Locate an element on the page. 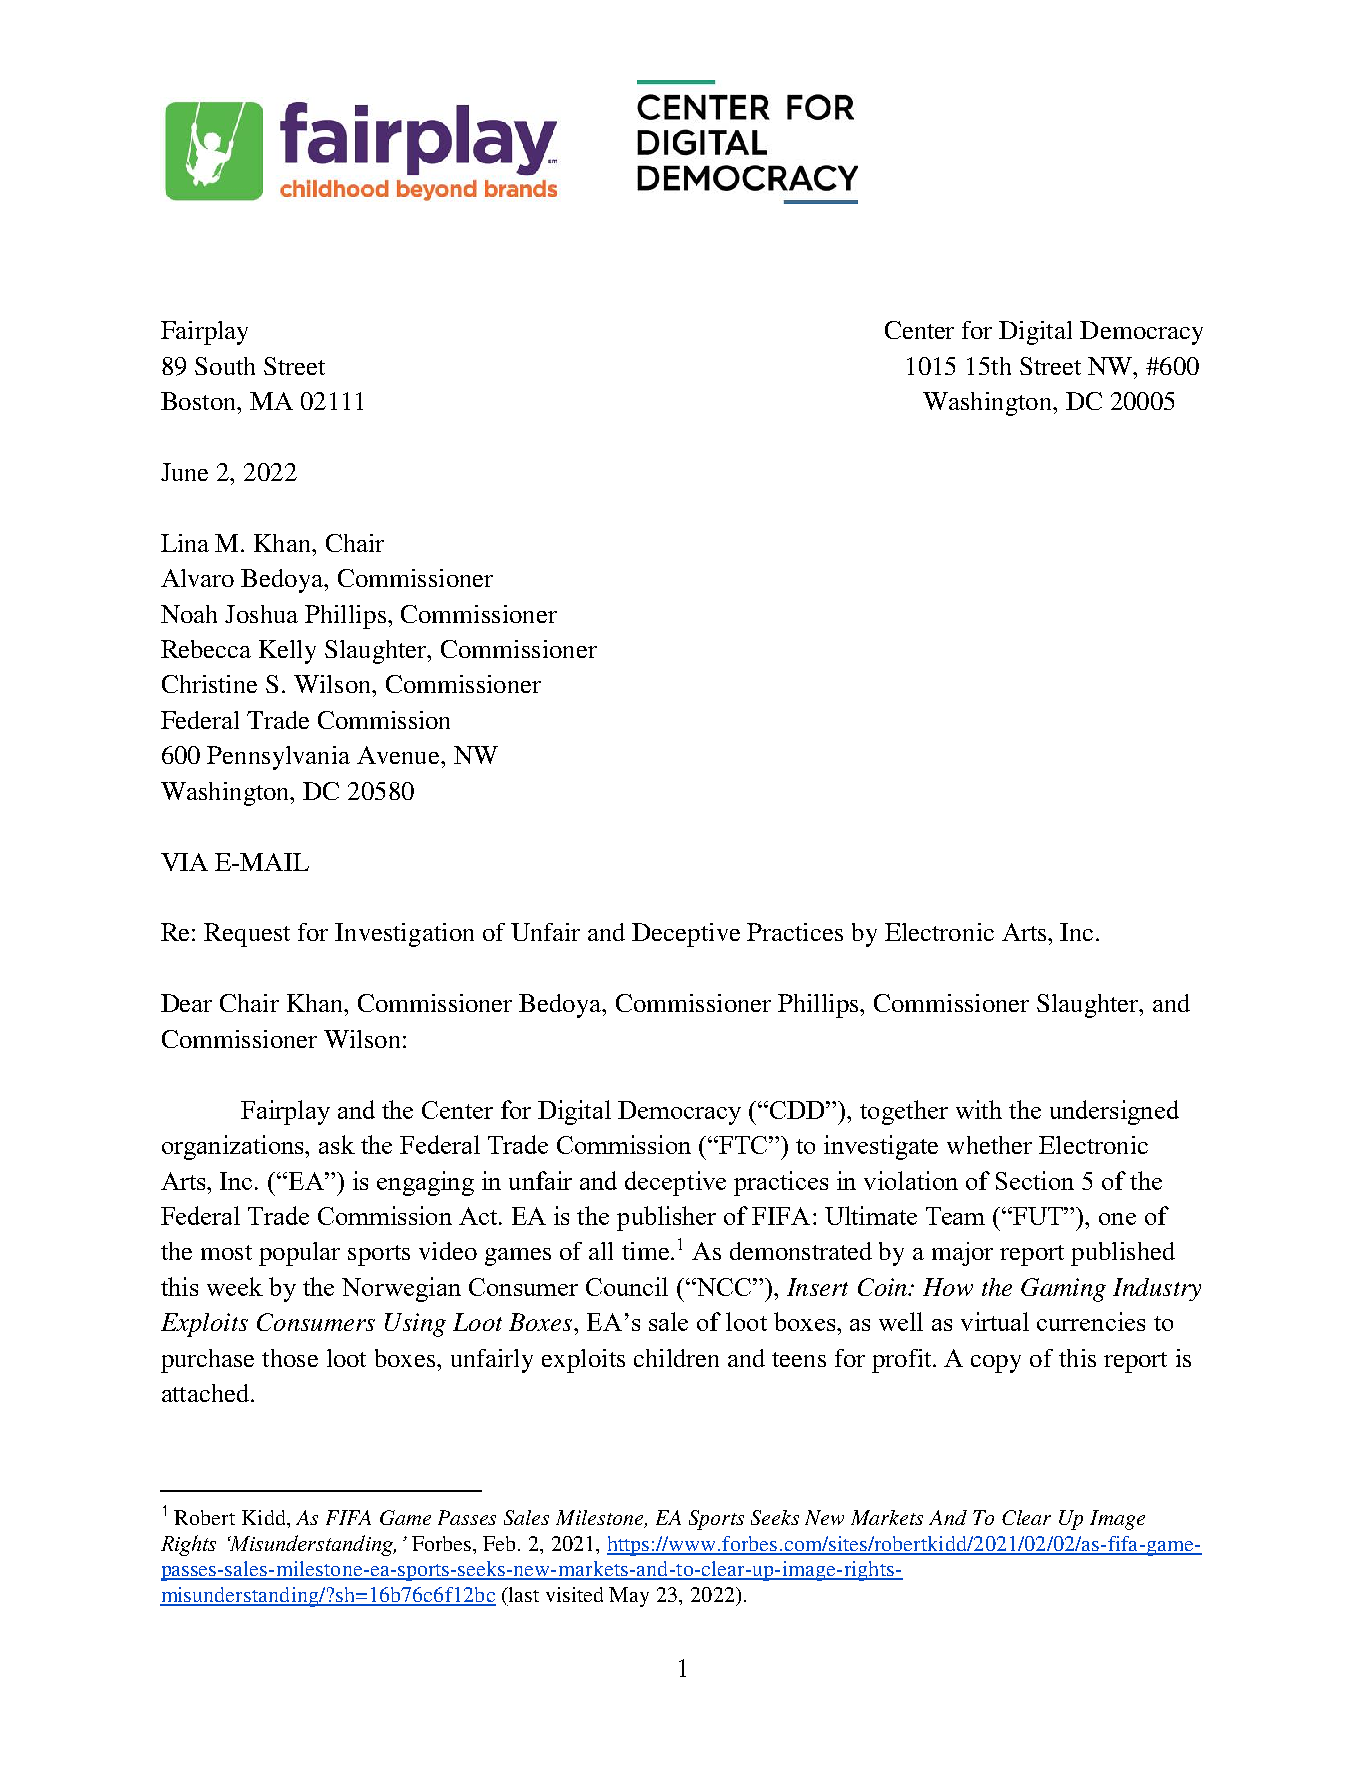  ask is located at coordinates (337, 1144).
